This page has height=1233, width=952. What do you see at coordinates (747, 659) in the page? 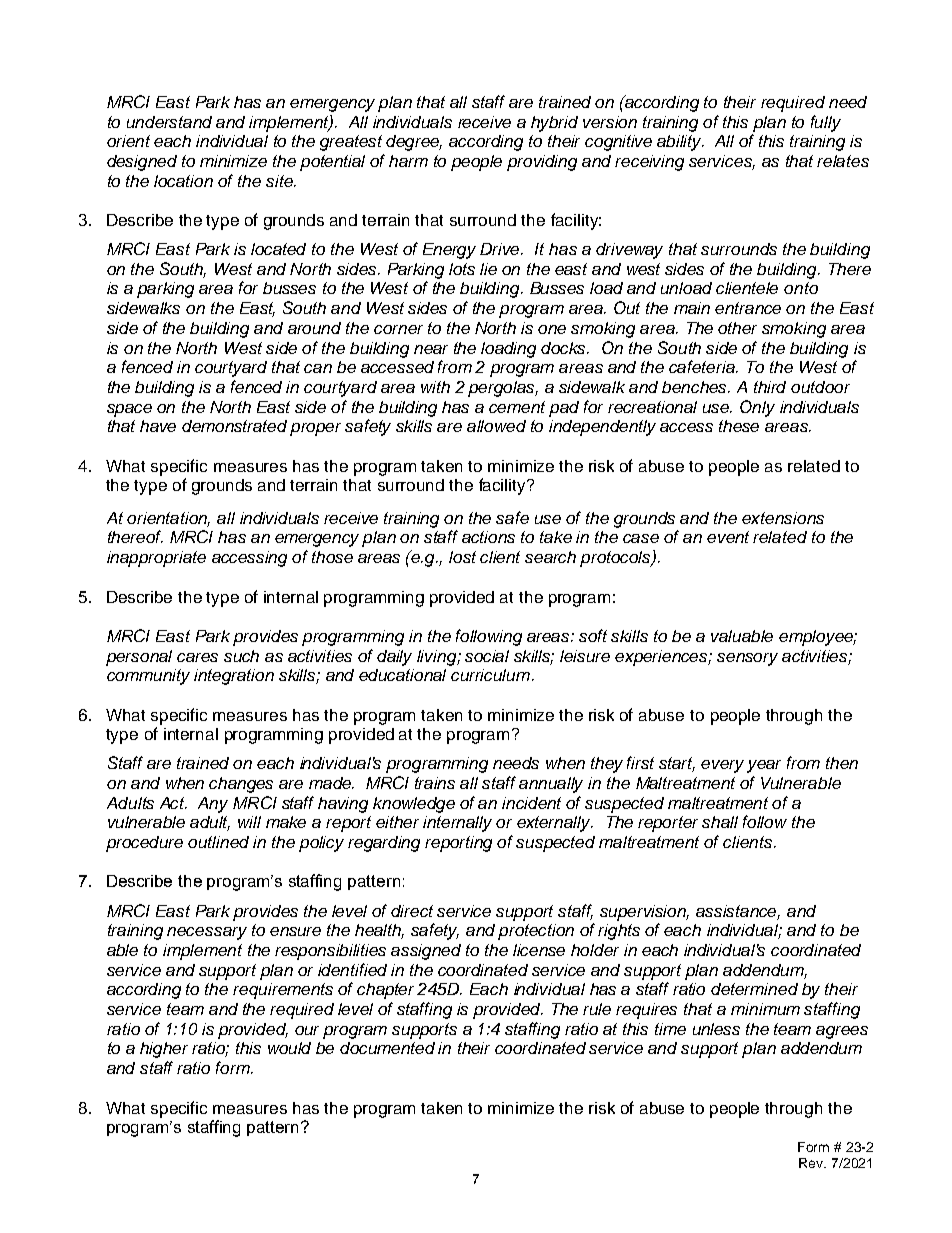
I see `sensory` at bounding box center [747, 659].
